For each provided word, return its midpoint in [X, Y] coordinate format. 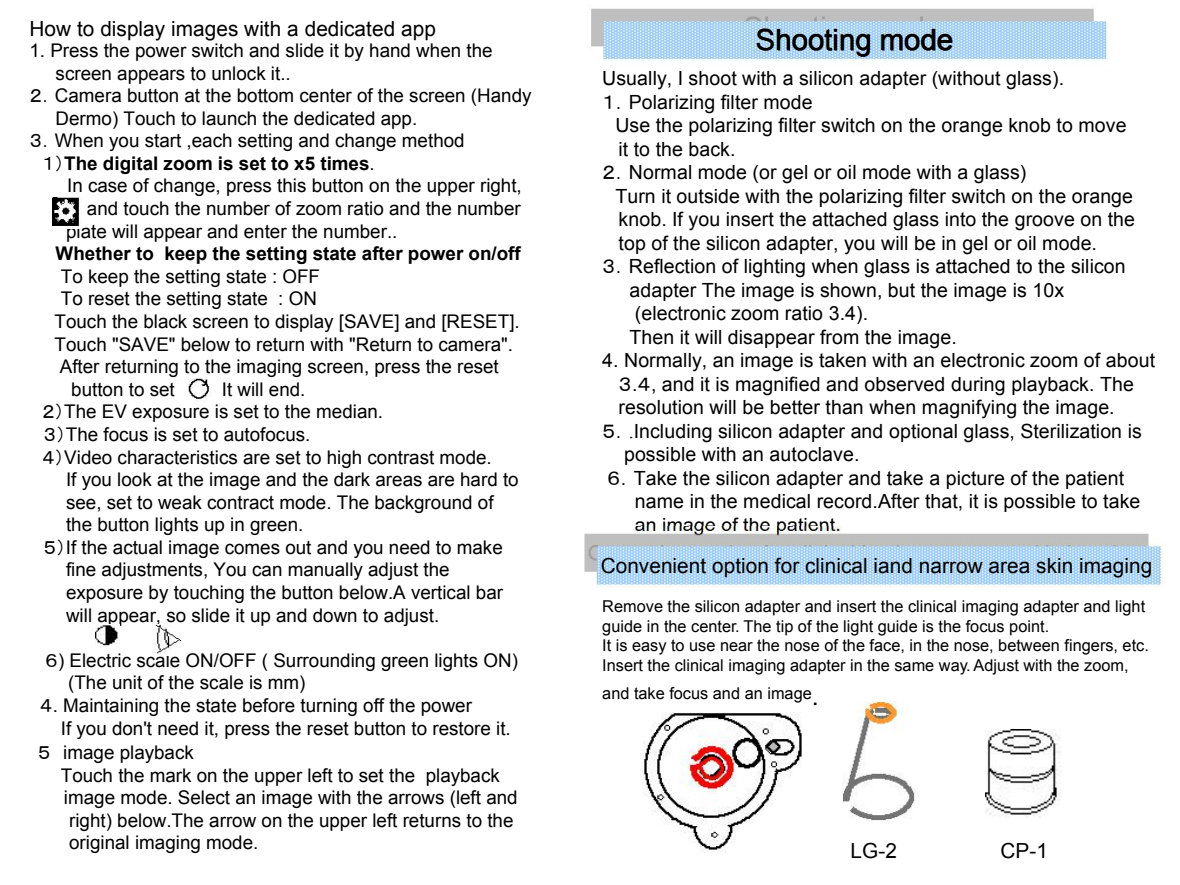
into [961, 219]
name [659, 503]
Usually [636, 80]
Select [204, 797]
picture [975, 480]
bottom [265, 95]
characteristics [177, 457]
